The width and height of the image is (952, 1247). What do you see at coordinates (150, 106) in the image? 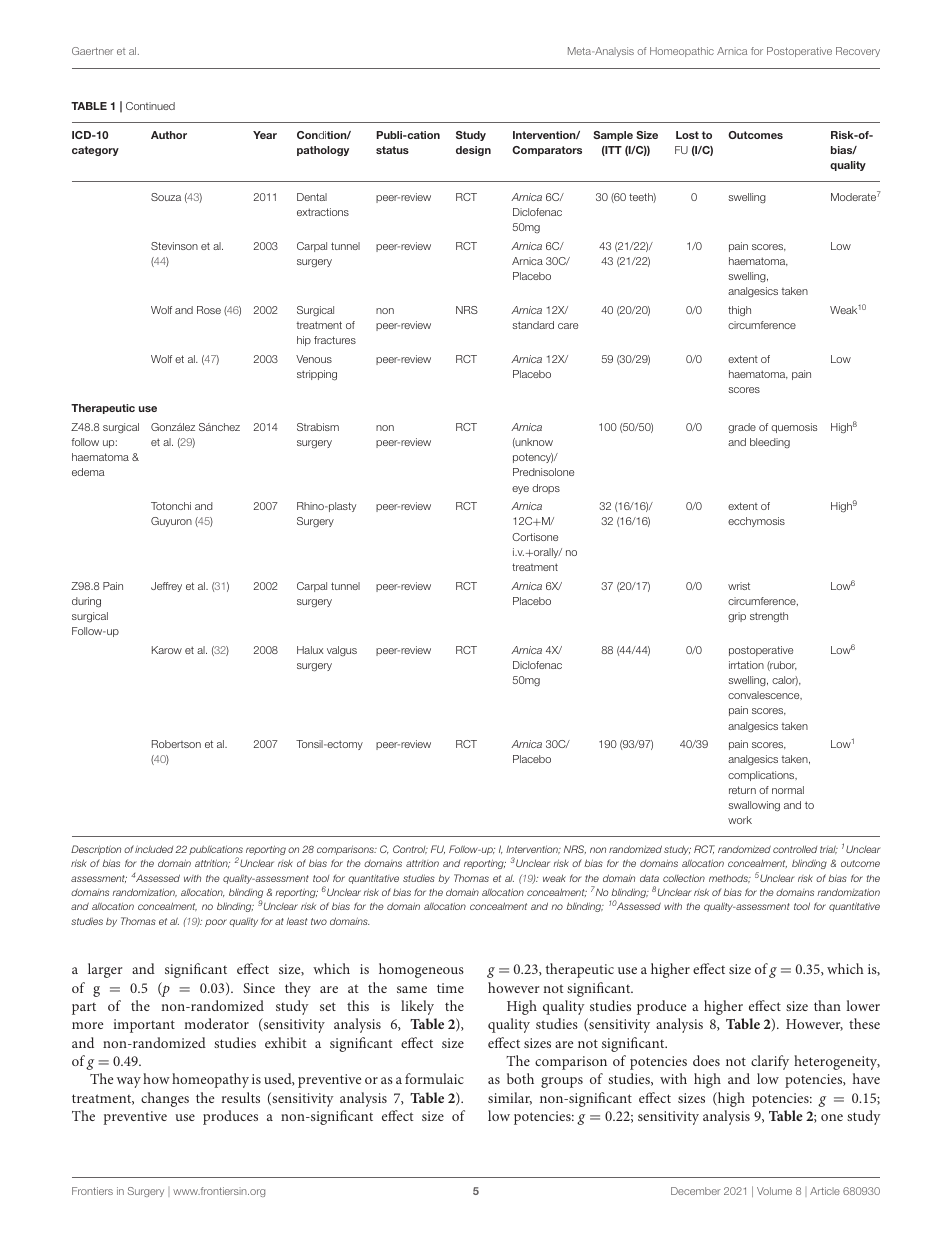
I see `Continued` at bounding box center [150, 106].
